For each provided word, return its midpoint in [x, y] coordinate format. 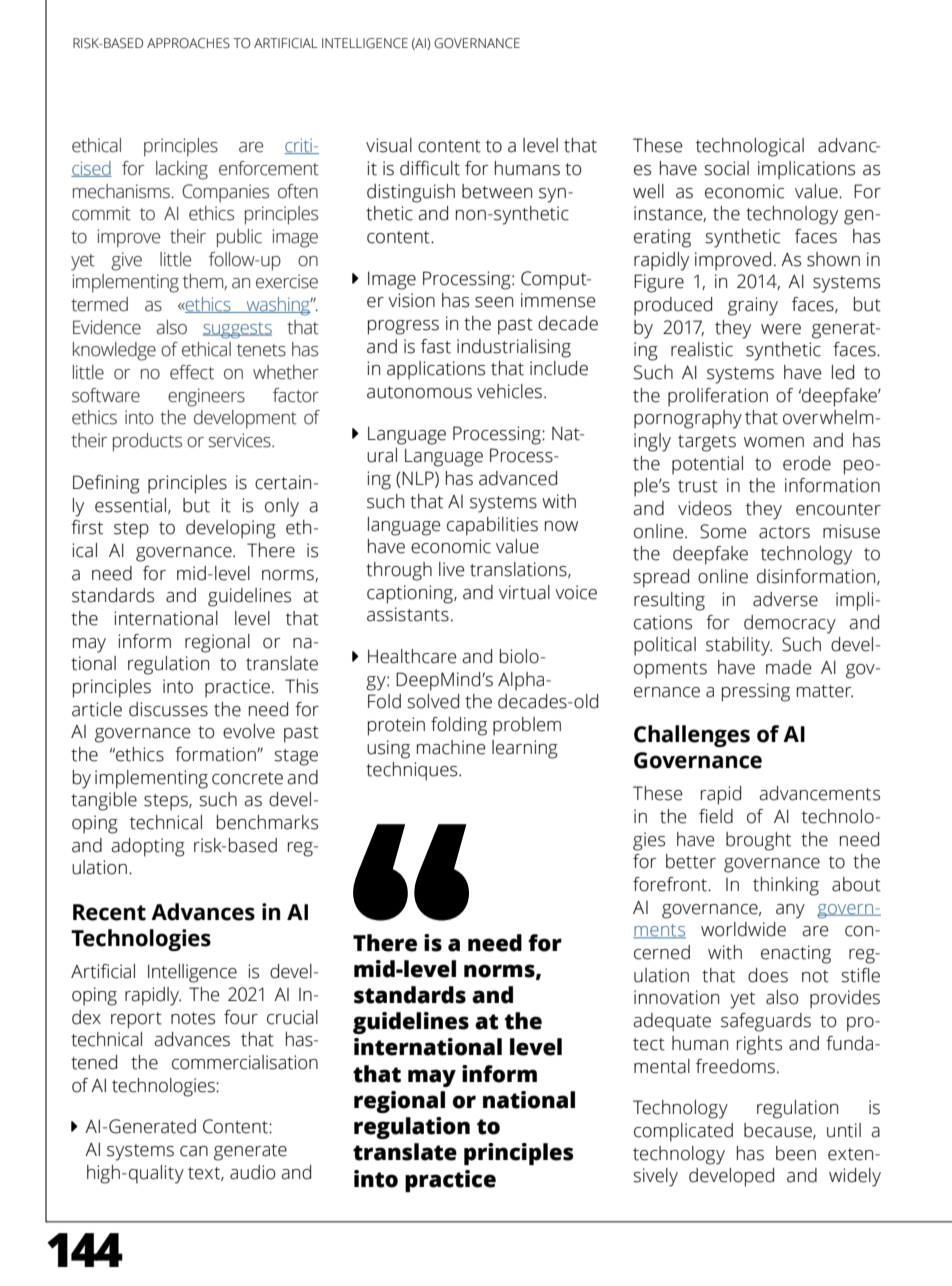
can [194, 1151]
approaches [188, 43]
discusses [168, 709]
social [726, 168]
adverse [785, 599]
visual [389, 145]
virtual [524, 592]
